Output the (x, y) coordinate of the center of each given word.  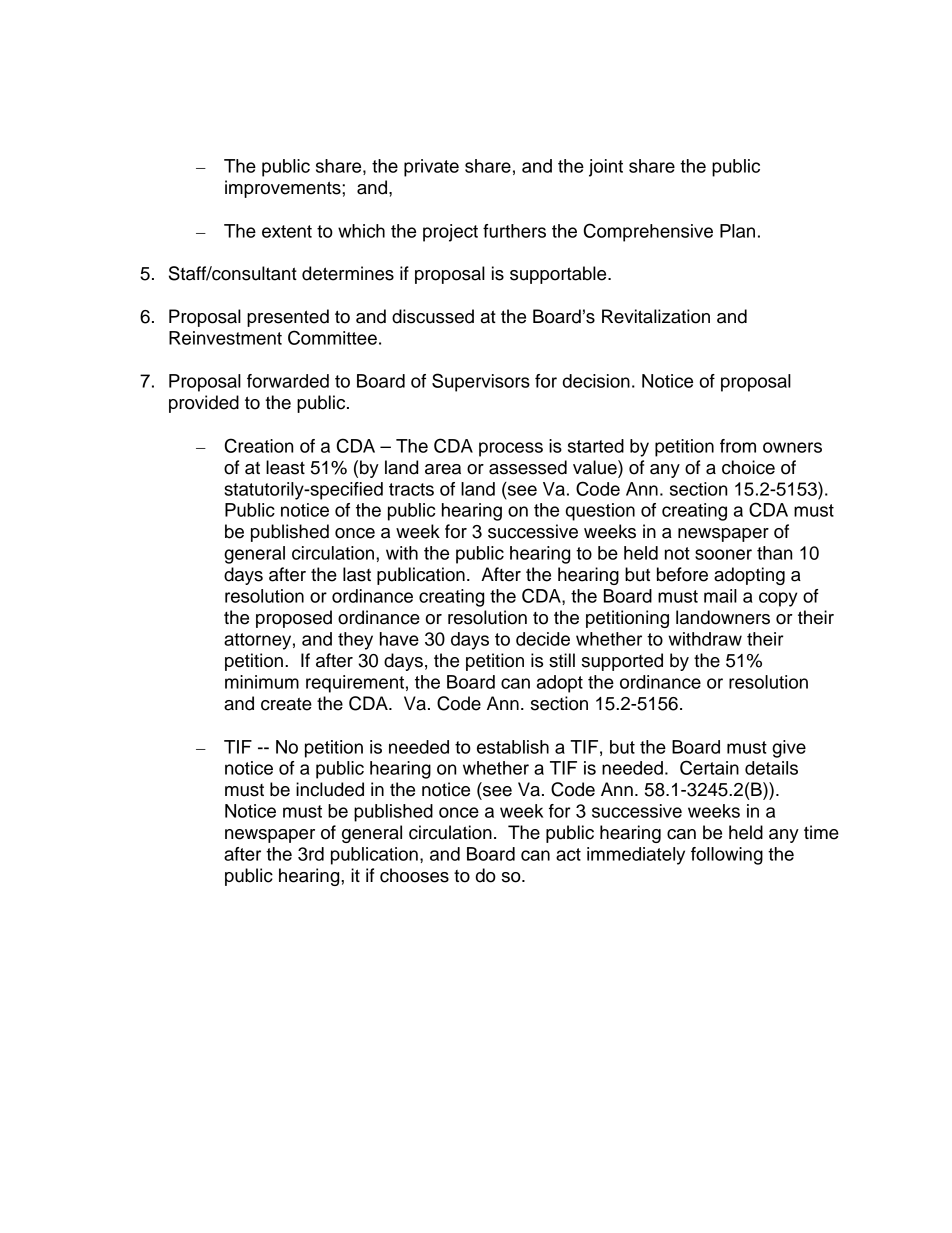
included (330, 789)
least (285, 467)
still (562, 660)
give (789, 749)
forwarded (288, 381)
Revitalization (656, 316)
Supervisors (481, 382)
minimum (262, 682)
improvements (284, 189)
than (774, 553)
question (600, 512)
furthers (514, 231)
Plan (737, 231)
